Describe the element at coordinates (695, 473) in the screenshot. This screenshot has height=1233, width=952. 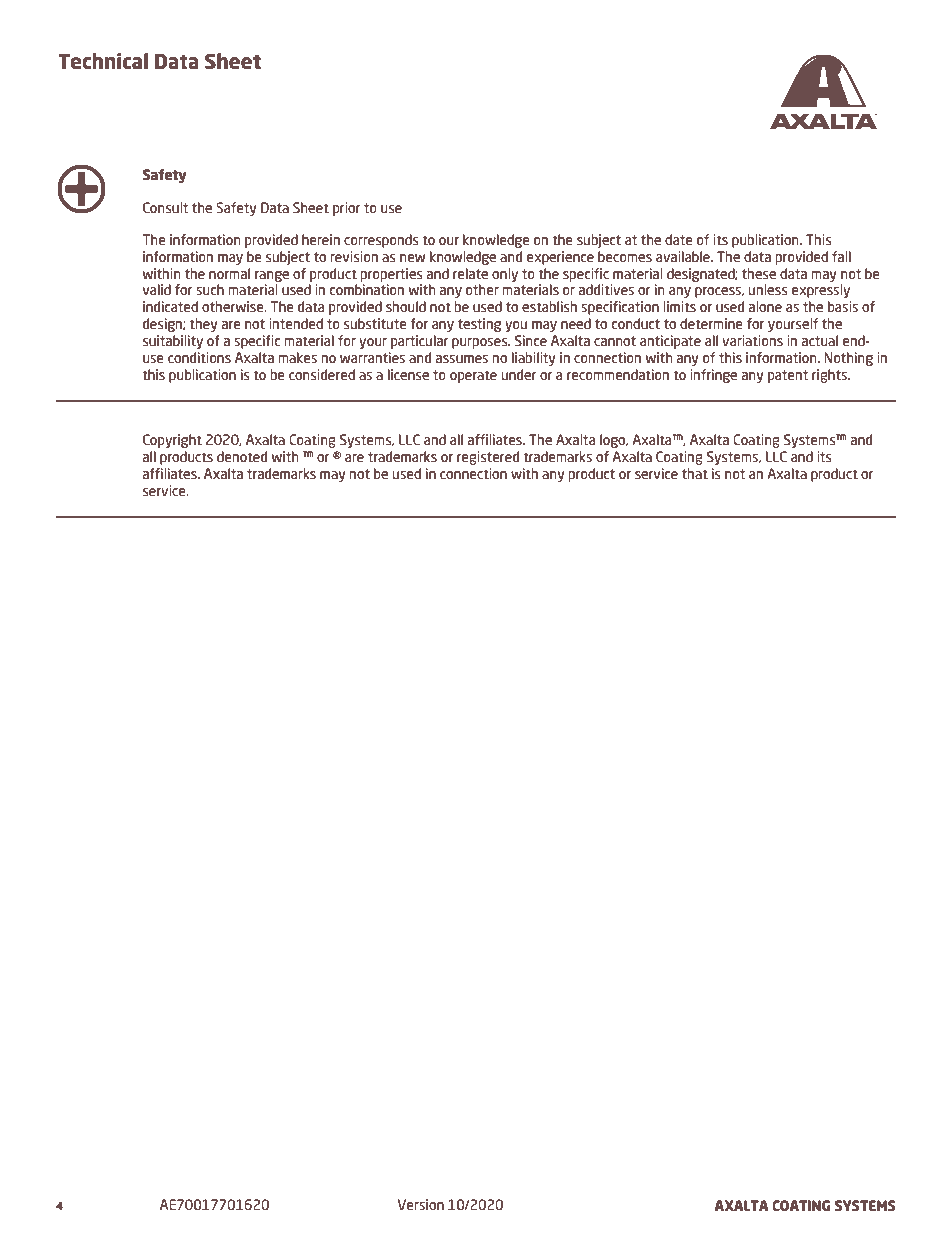
I see `that` at that location.
